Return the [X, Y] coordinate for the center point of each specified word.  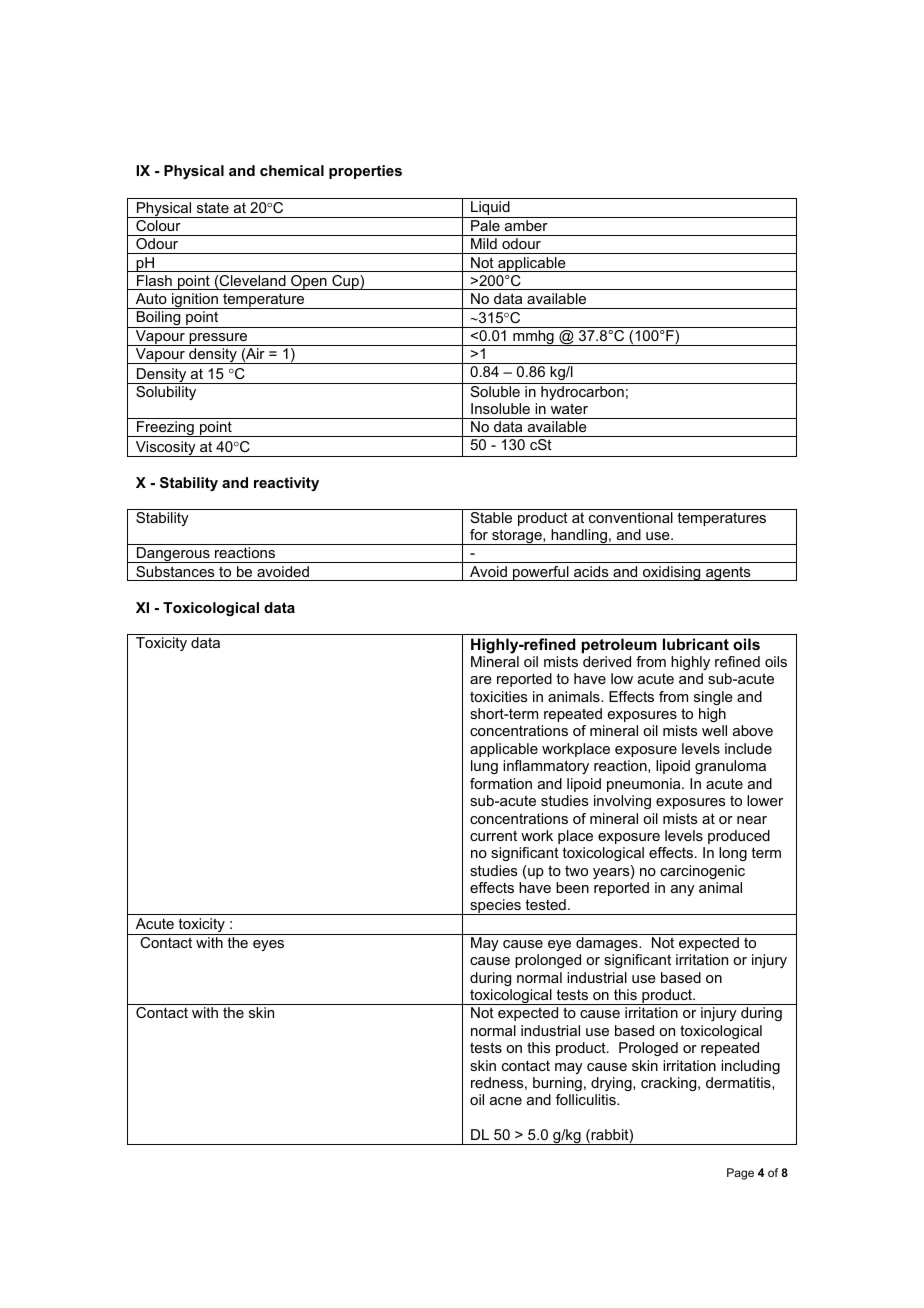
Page [740, 1174]
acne [506, 1101]
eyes [268, 945]
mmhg [533, 338]
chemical [292, 170]
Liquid [490, 209]
